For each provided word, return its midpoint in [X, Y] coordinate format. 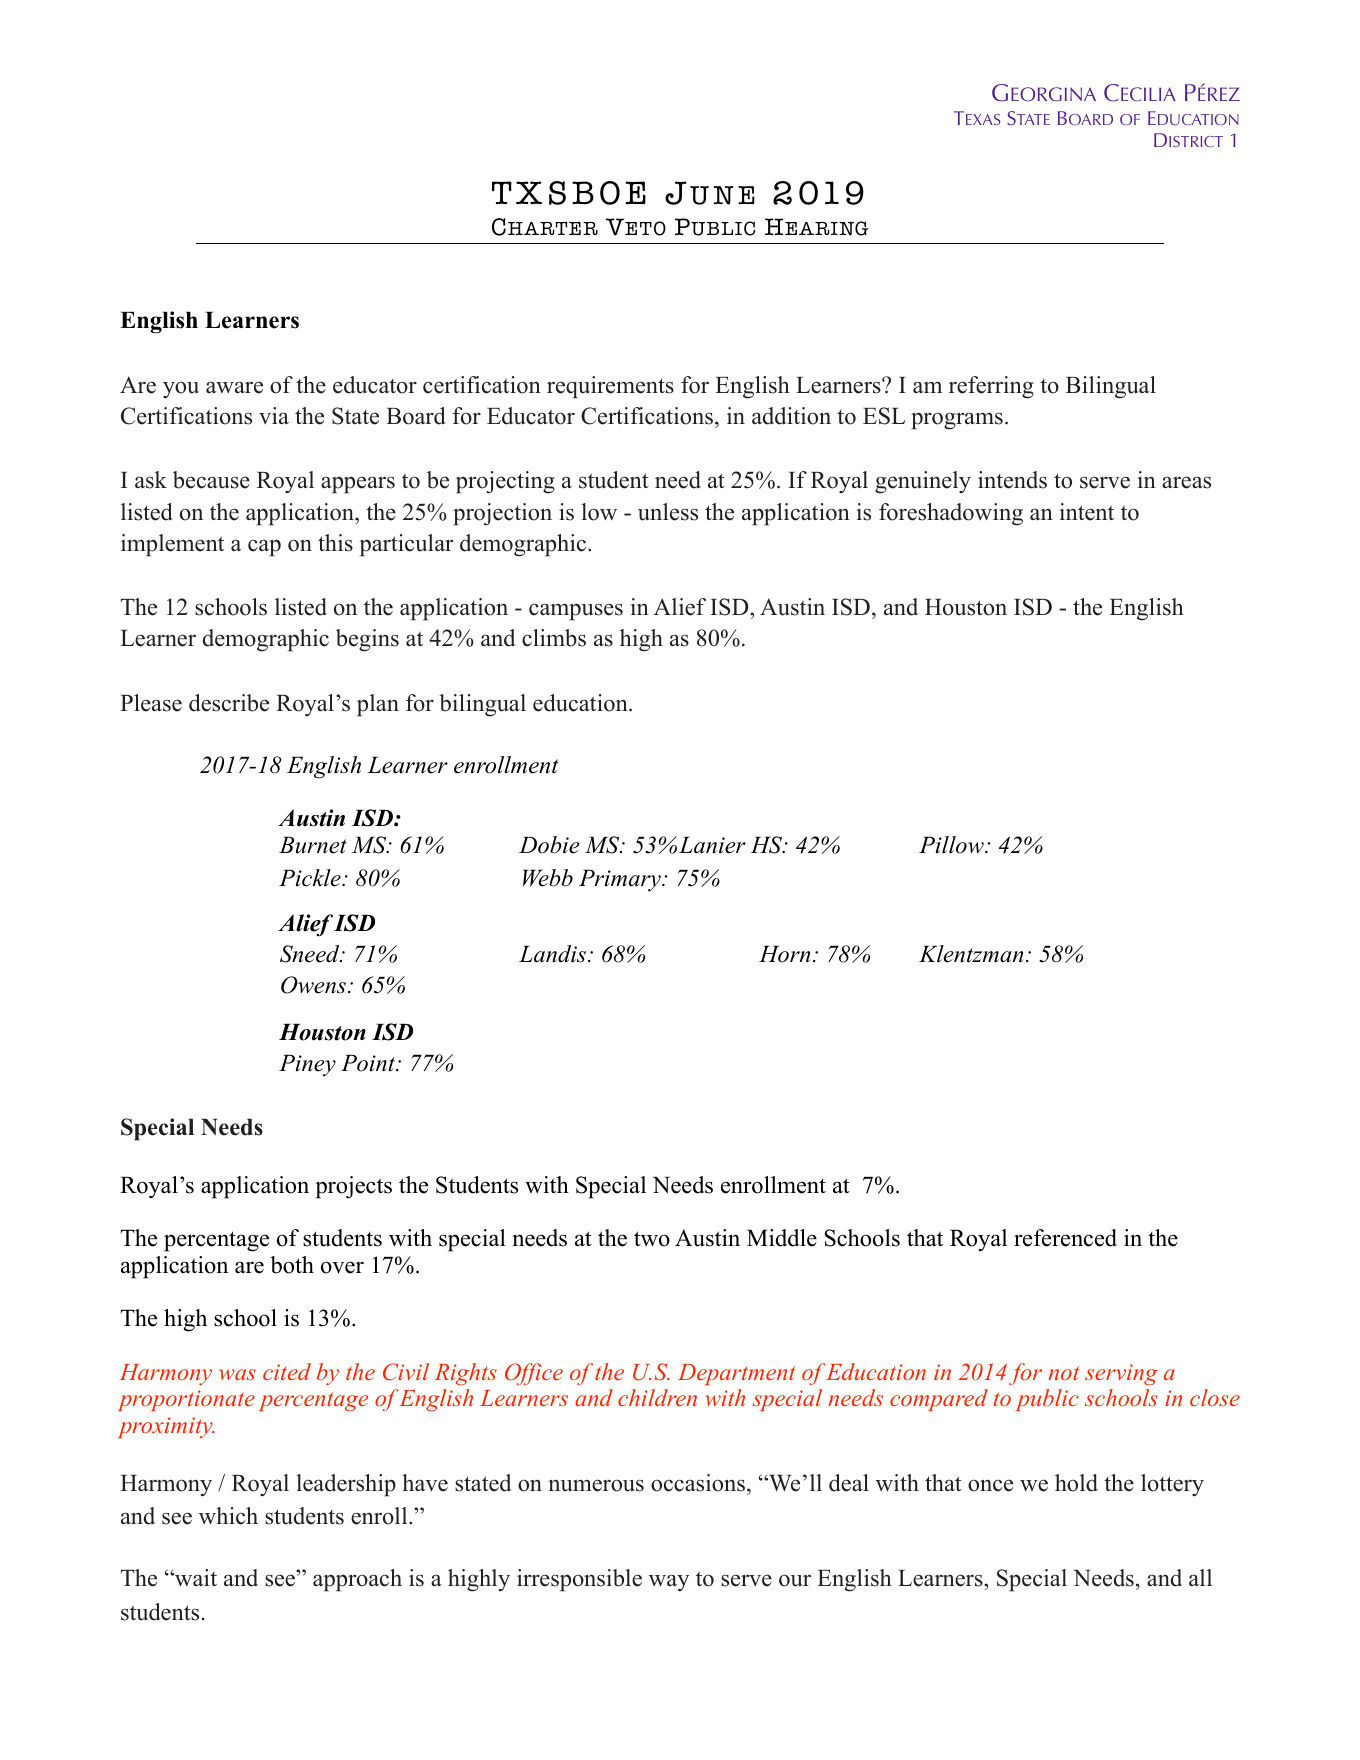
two [652, 1239]
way [669, 1583]
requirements [610, 387]
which [228, 1516]
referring [991, 387]
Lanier [712, 845]
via [274, 415]
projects [353, 1187]
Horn [785, 954]
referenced [1065, 1238]
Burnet [313, 845]
